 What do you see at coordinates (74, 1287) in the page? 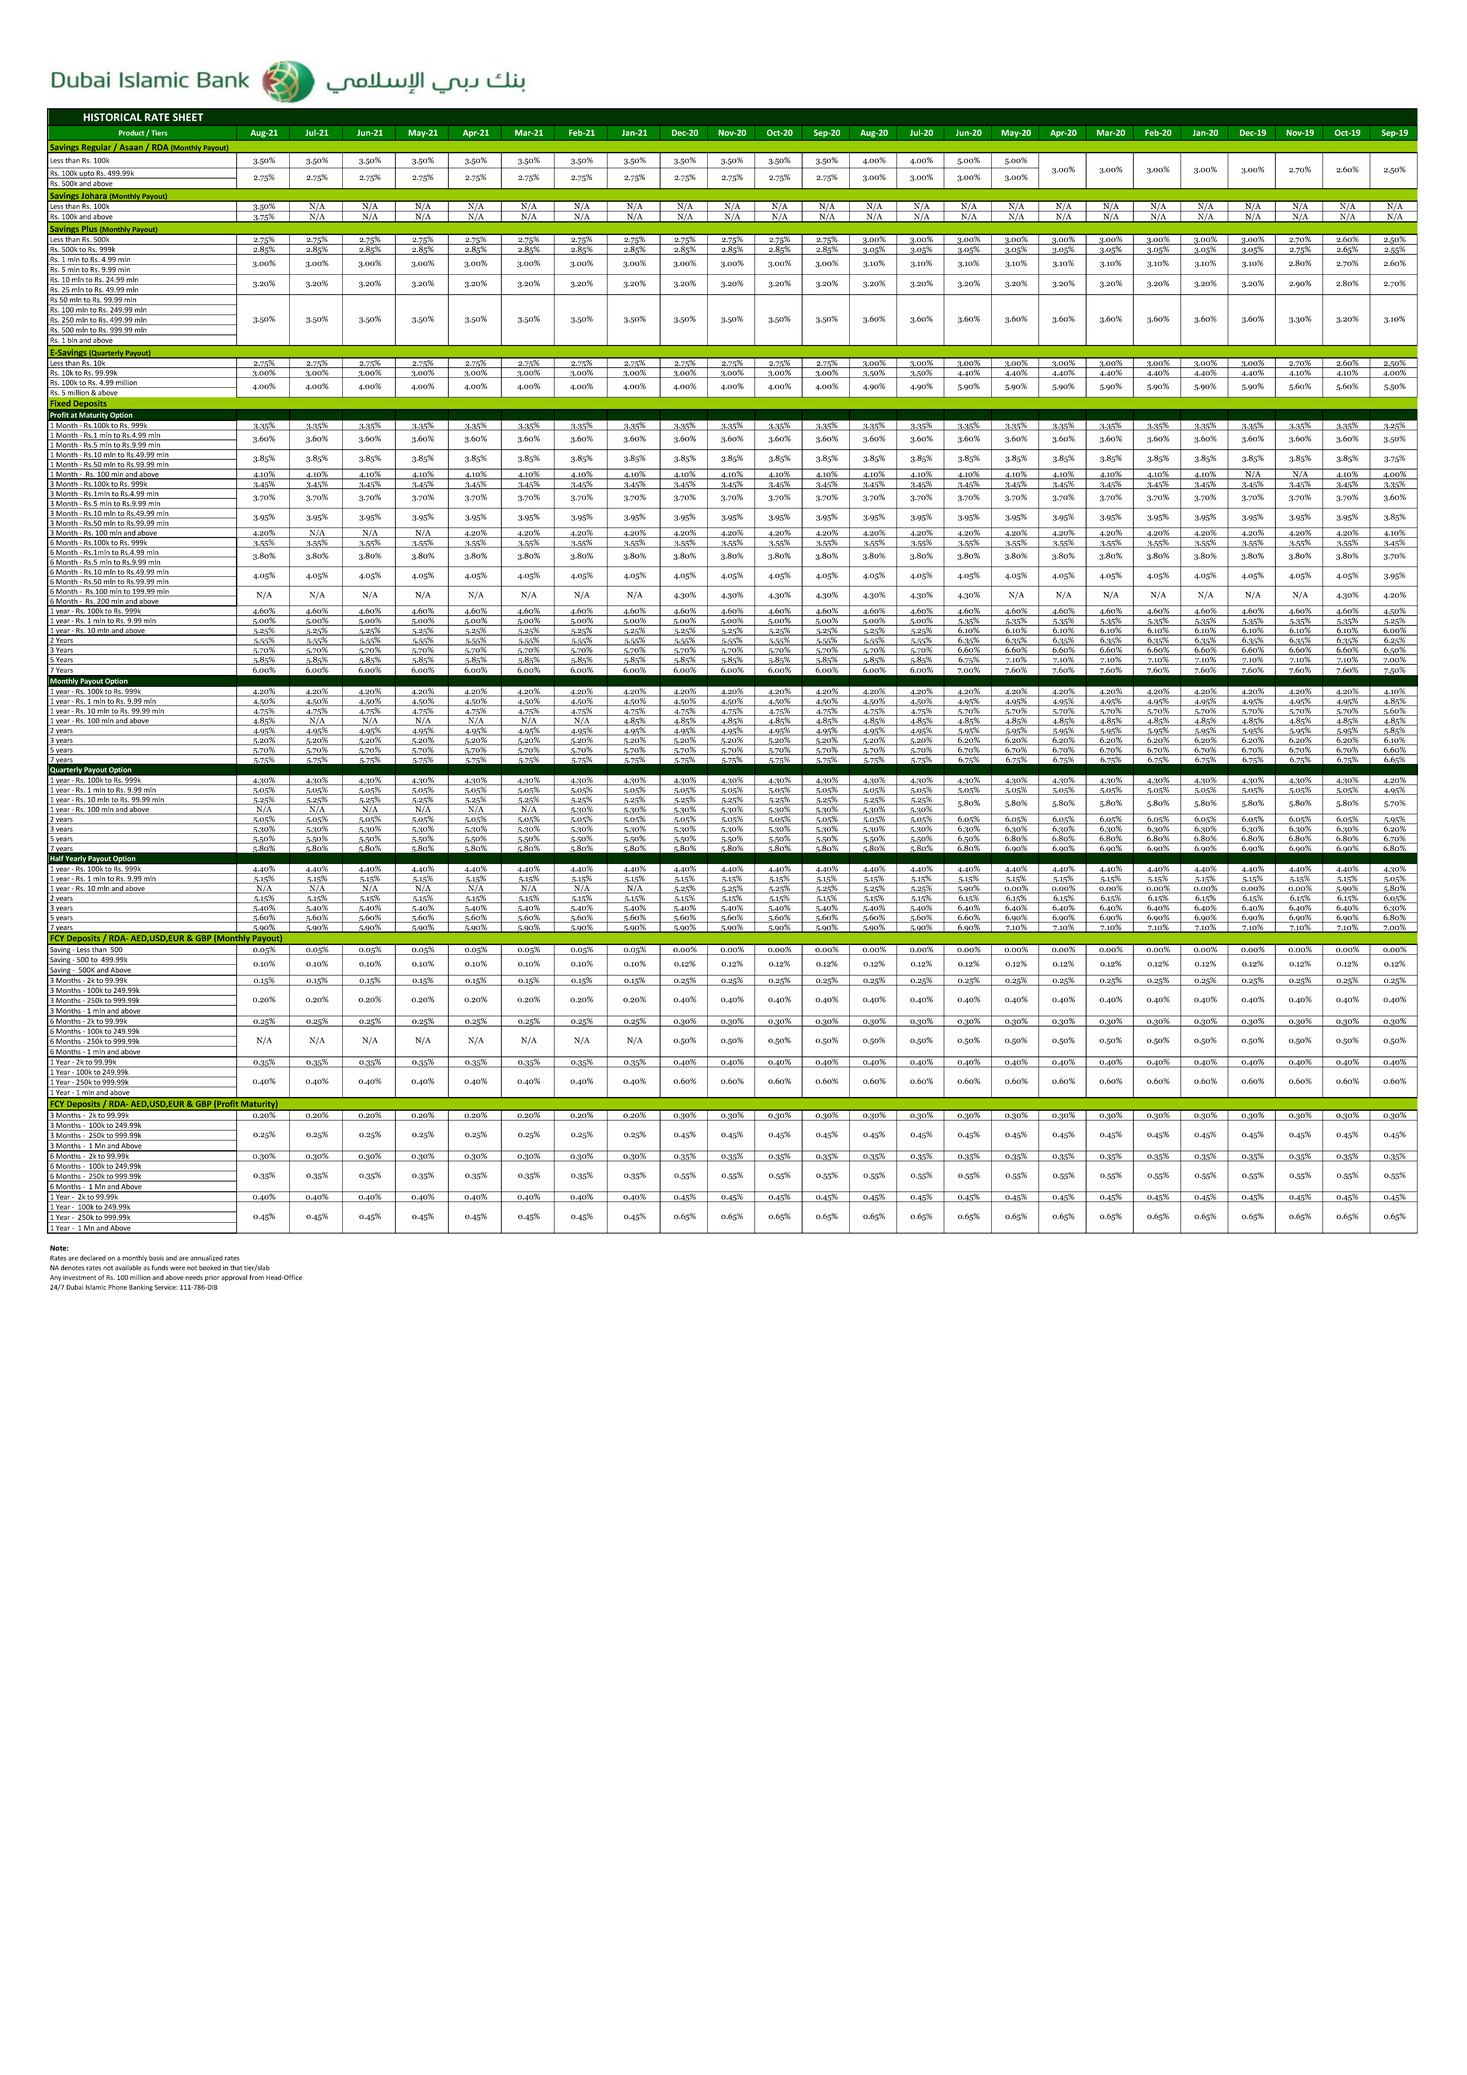
I see `Dubai` at bounding box center [74, 1287].
